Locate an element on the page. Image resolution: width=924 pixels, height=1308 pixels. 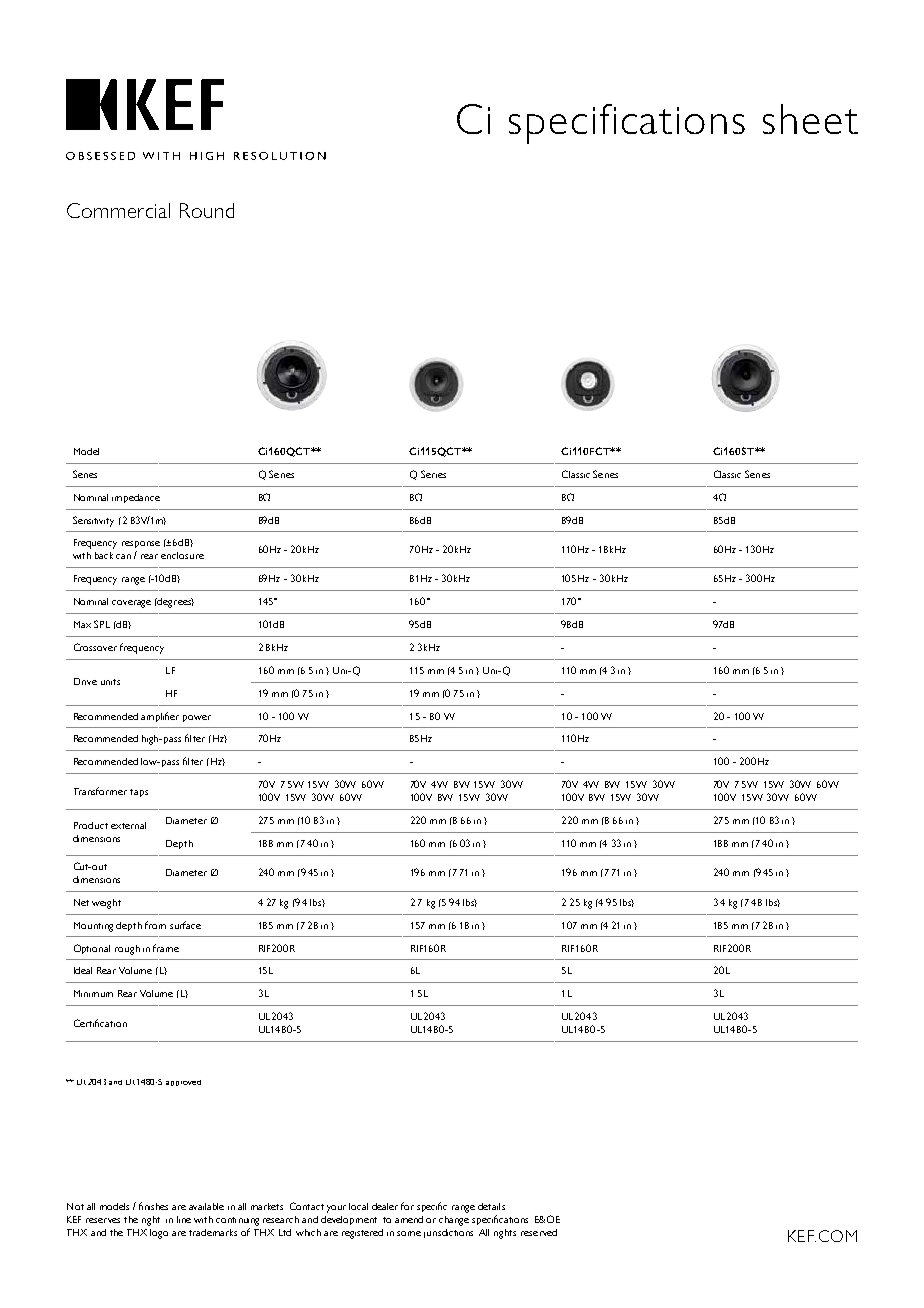
sheet is located at coordinates (810, 119).
